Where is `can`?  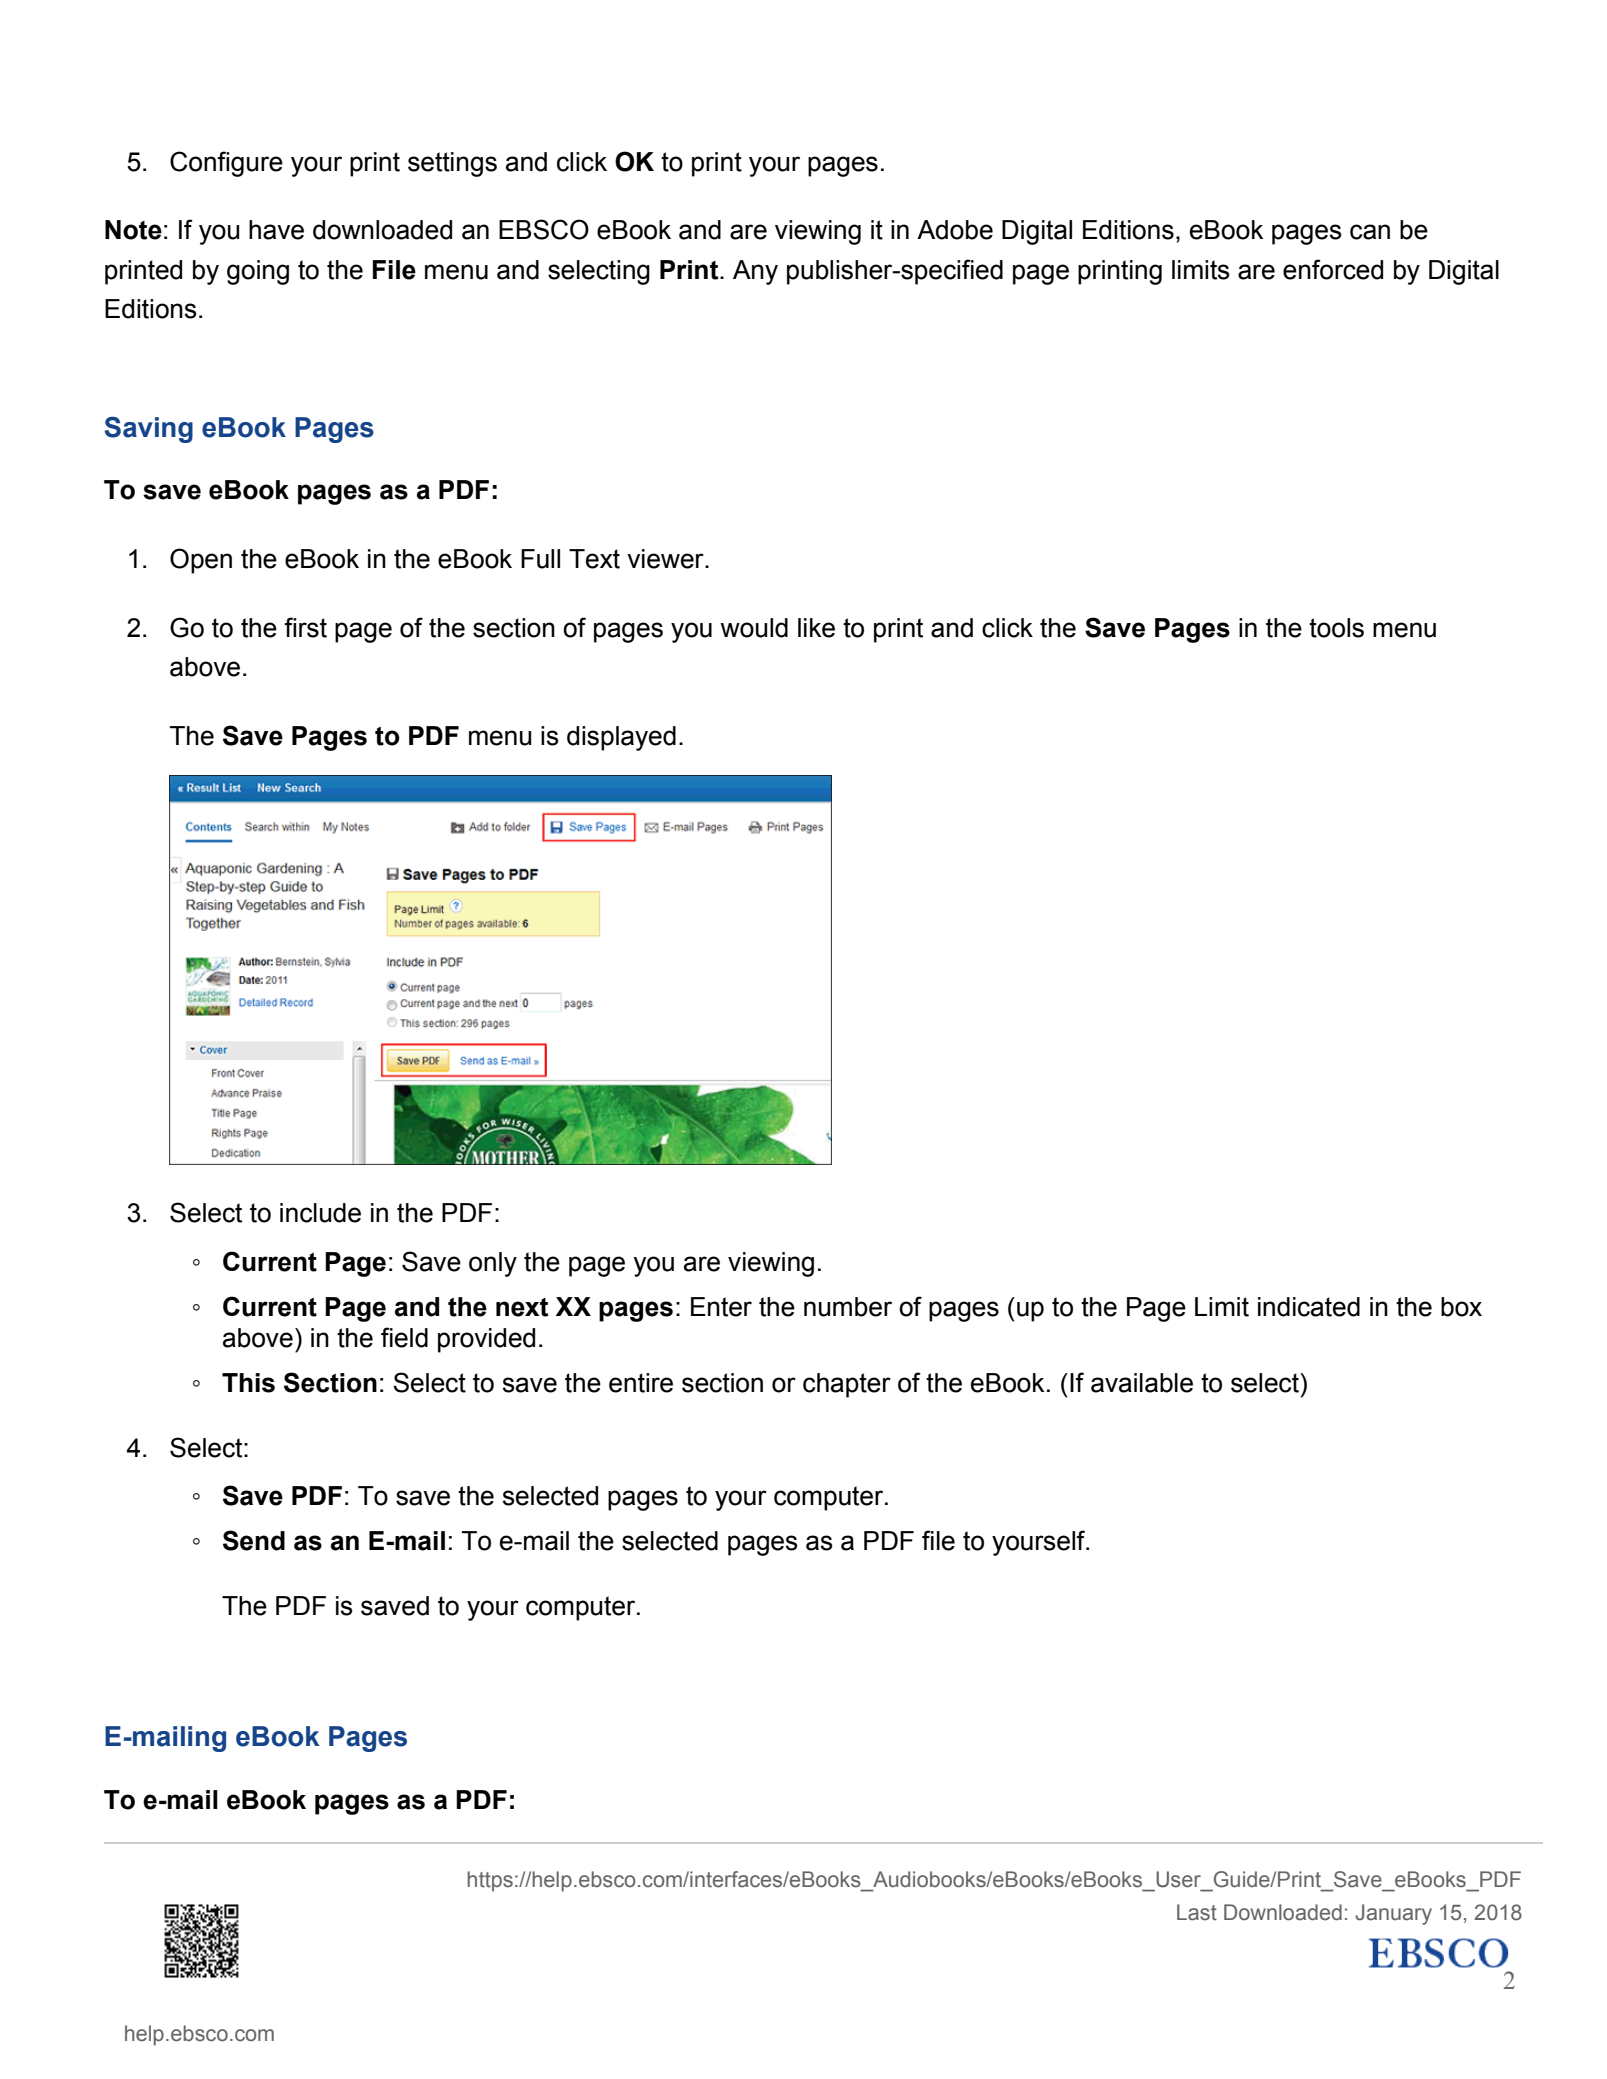 can is located at coordinates (1370, 232).
